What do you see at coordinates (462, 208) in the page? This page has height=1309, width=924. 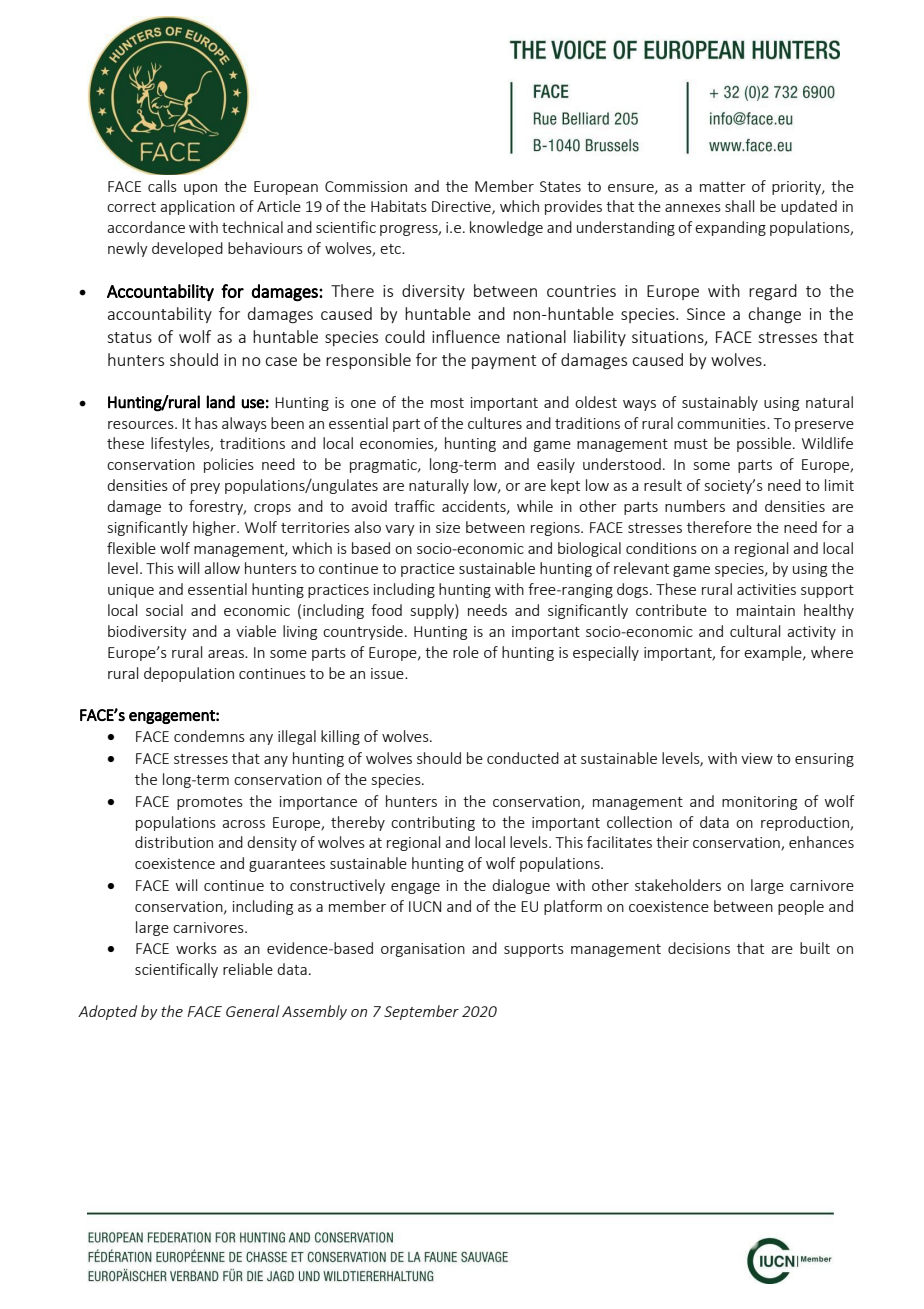 I see `Directive` at bounding box center [462, 208].
